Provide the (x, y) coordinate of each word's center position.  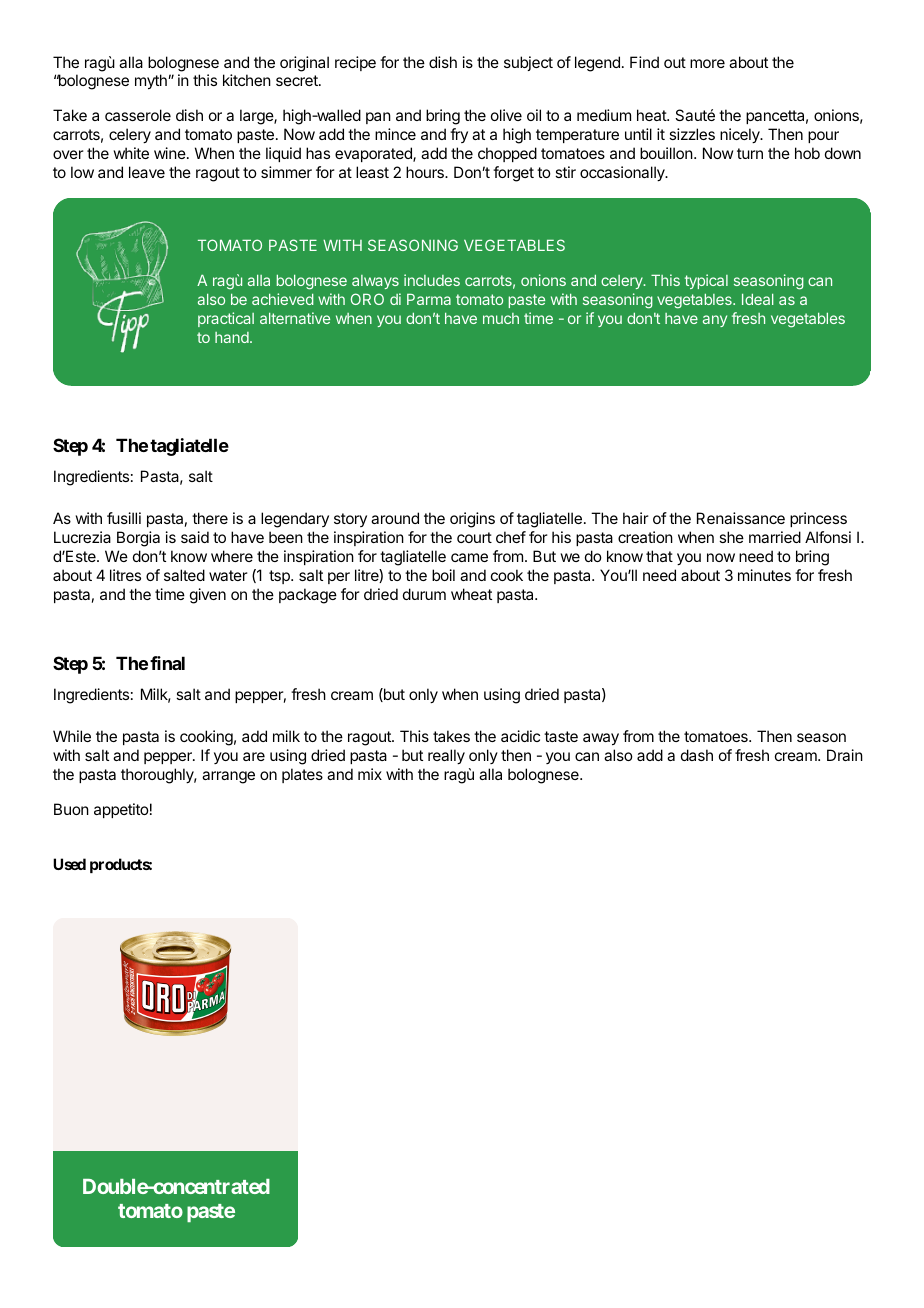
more (707, 63)
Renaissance (741, 518)
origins (472, 520)
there (210, 518)
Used (69, 864)
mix (370, 774)
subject (528, 63)
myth (152, 82)
